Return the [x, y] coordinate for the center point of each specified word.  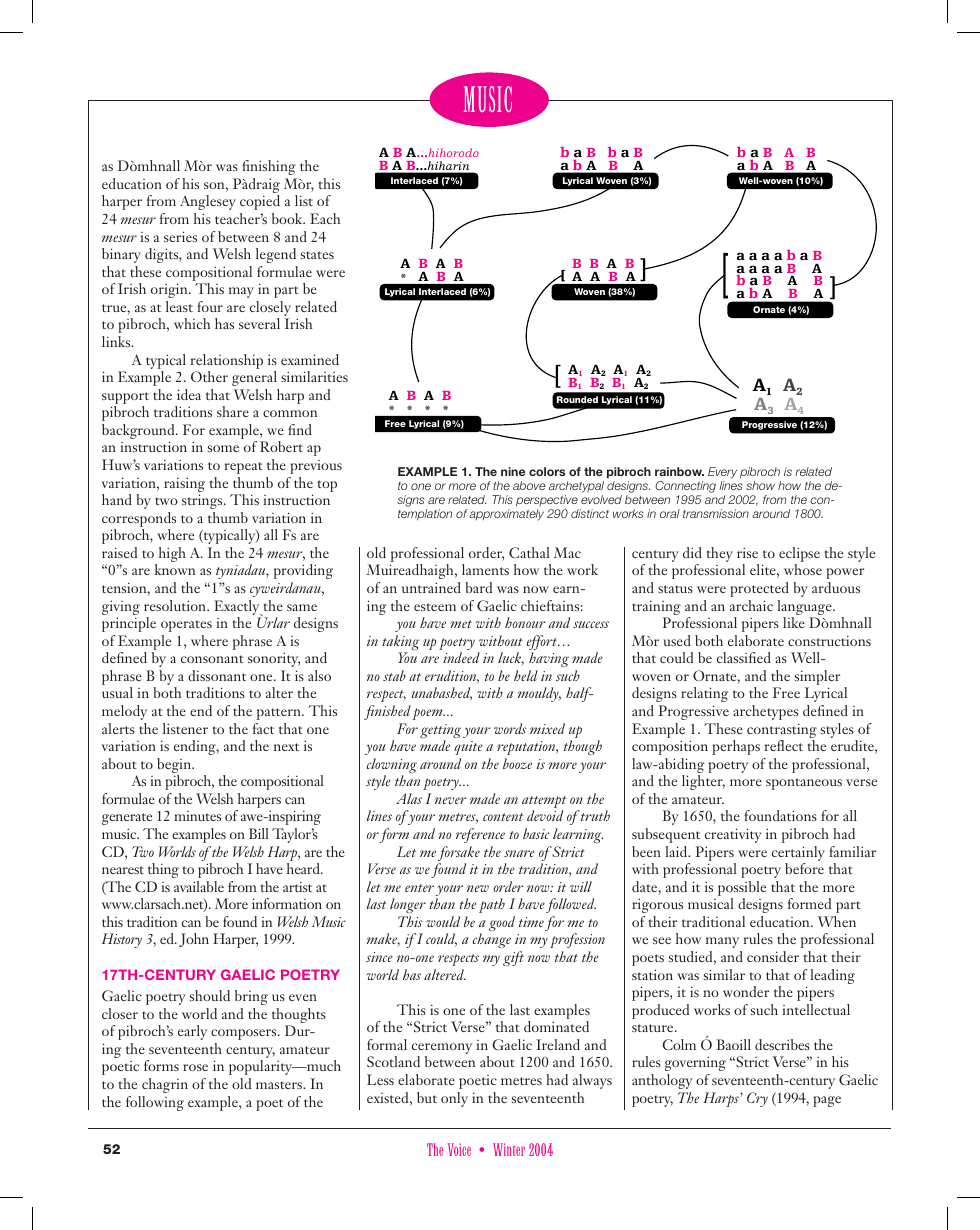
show [760, 485]
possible [742, 890]
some [223, 448]
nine [513, 471]
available [199, 886]
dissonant [217, 675]
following [155, 1103]
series [180, 236]
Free [786, 692]
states [317, 255]
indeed [461, 657]
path [492, 905]
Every [722, 473]
